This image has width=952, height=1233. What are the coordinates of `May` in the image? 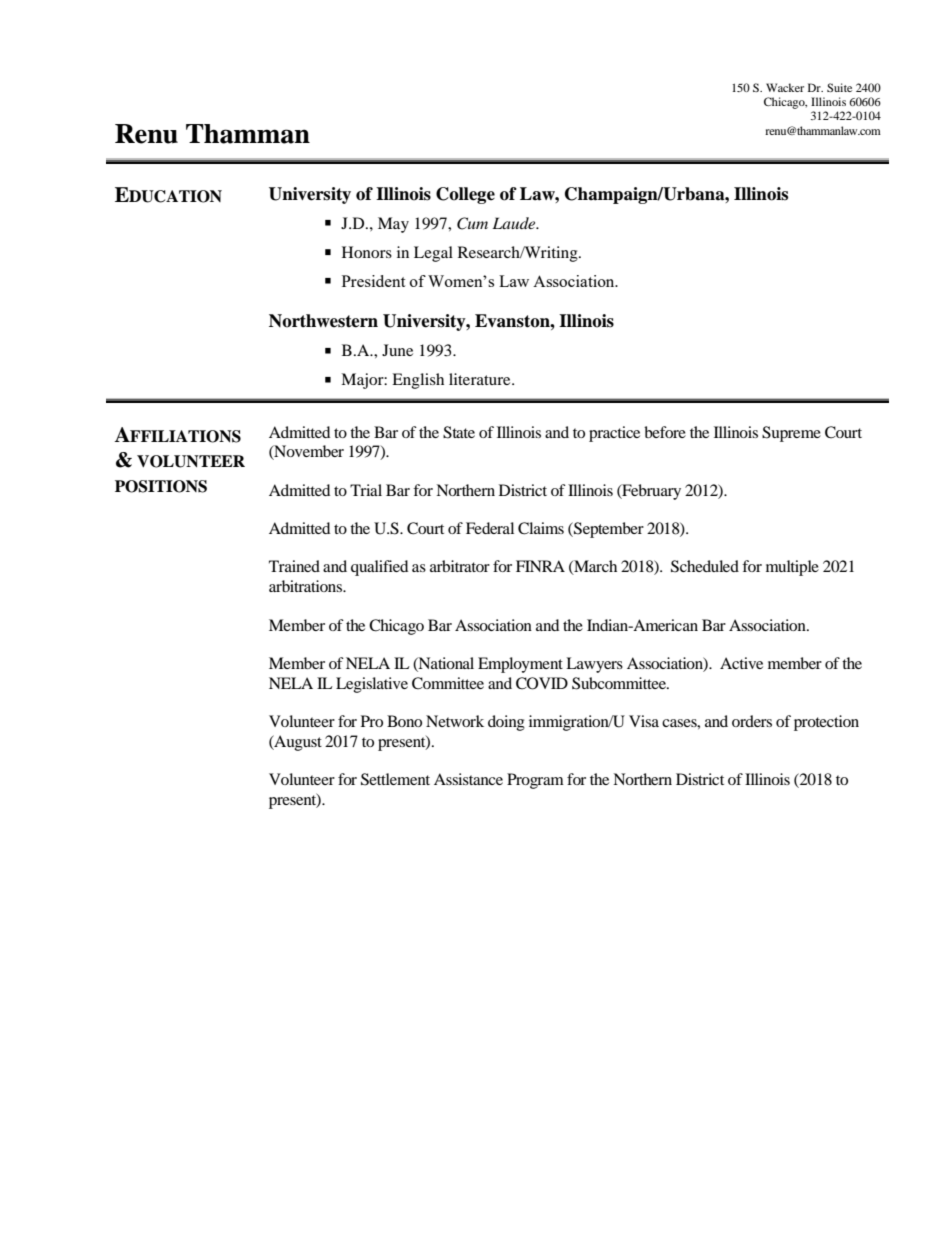 It's located at (393, 225).
